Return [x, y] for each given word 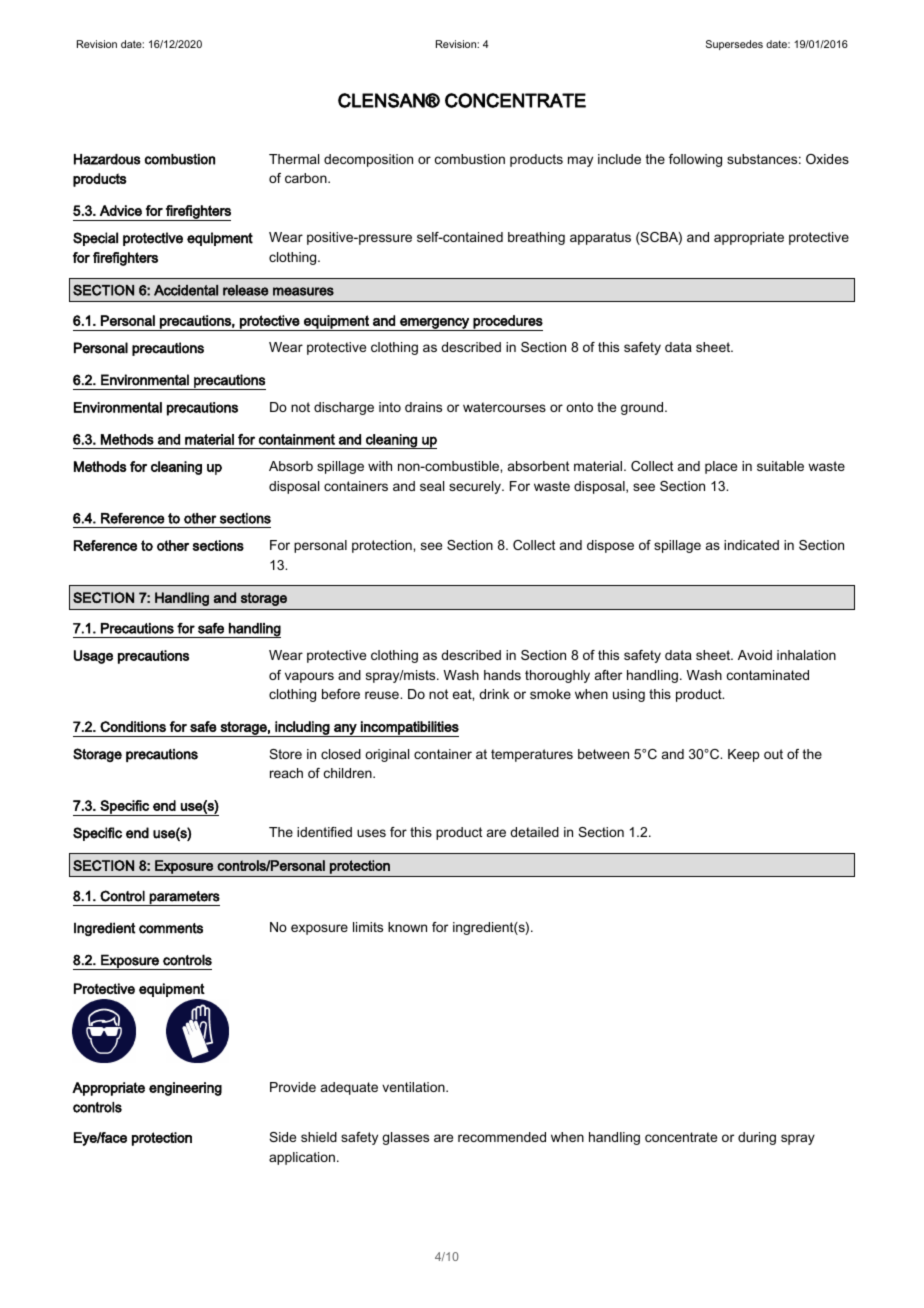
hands [502, 675]
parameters [184, 898]
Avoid [755, 655]
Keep [744, 755]
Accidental [186, 290]
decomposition [368, 160]
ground [643, 408]
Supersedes [734, 45]
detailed [534, 832]
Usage [93, 657]
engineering [185, 1089]
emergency [434, 324]
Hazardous [107, 159]
